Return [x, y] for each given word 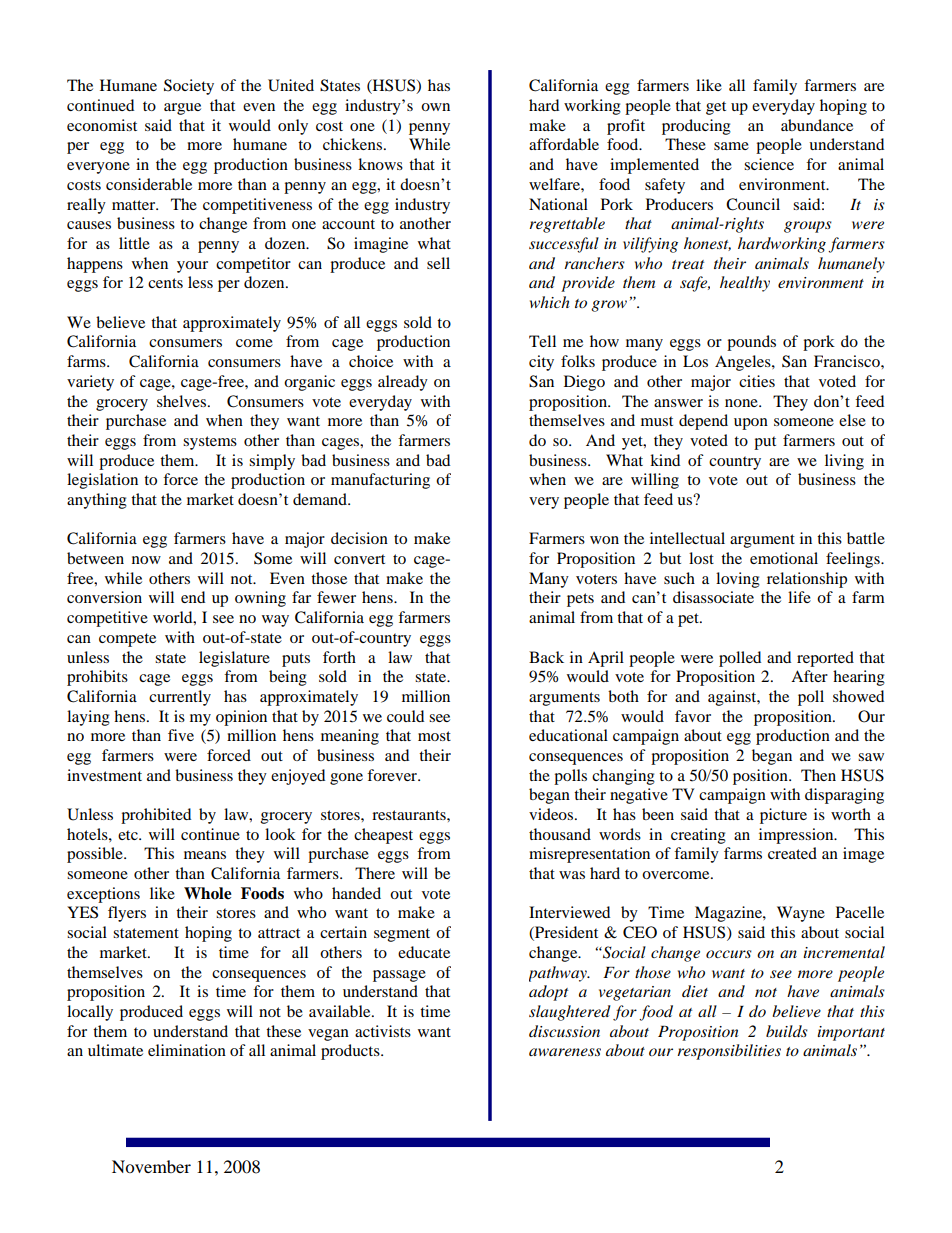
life [799, 597]
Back [546, 657]
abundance [817, 125]
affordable [564, 144]
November [151, 1166]
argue [182, 109]
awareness [565, 1052]
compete [127, 640]
